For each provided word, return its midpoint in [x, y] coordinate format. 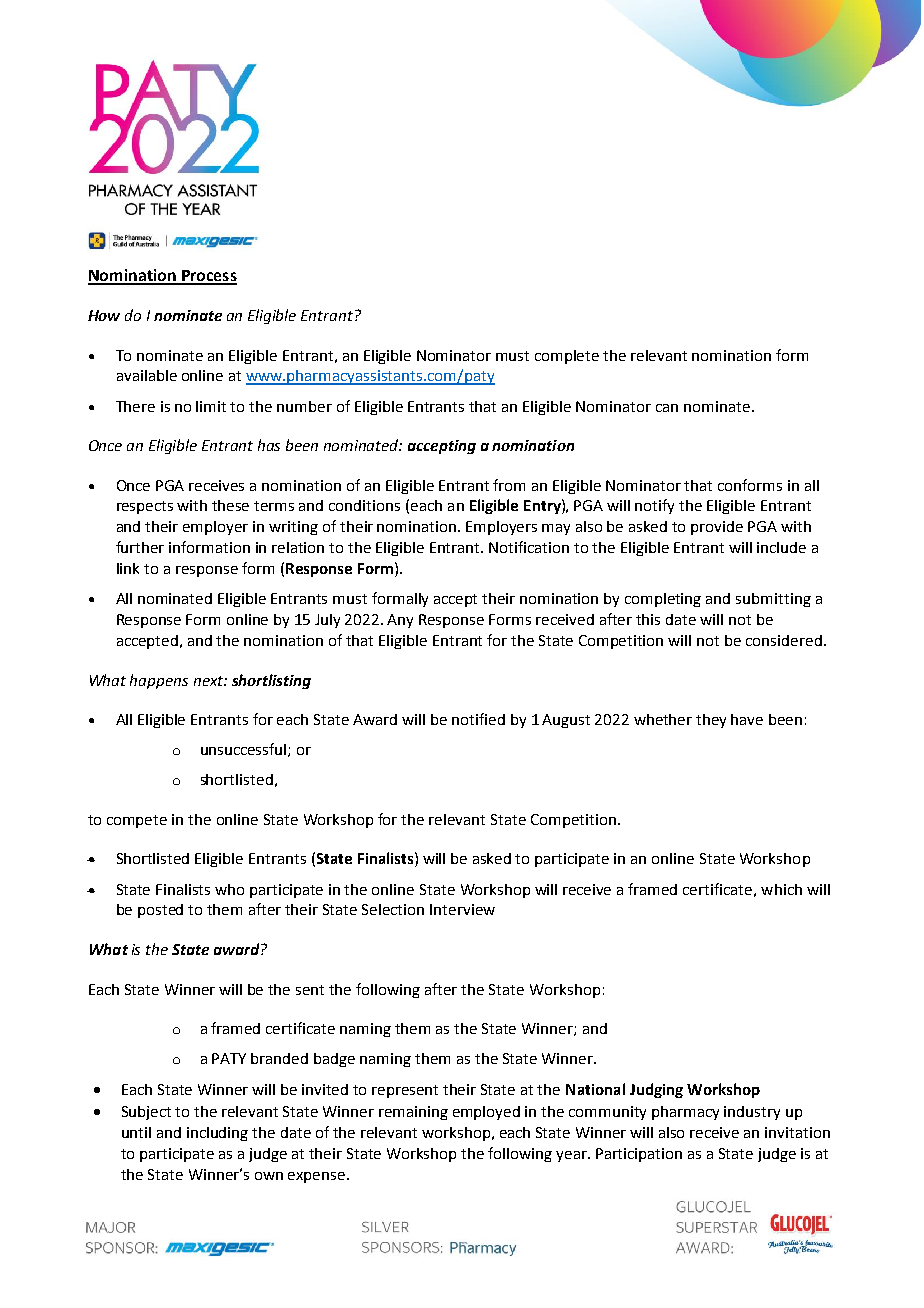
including [217, 1134]
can [667, 408]
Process [208, 277]
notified [478, 719]
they [711, 721]
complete [567, 357]
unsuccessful [245, 750]
